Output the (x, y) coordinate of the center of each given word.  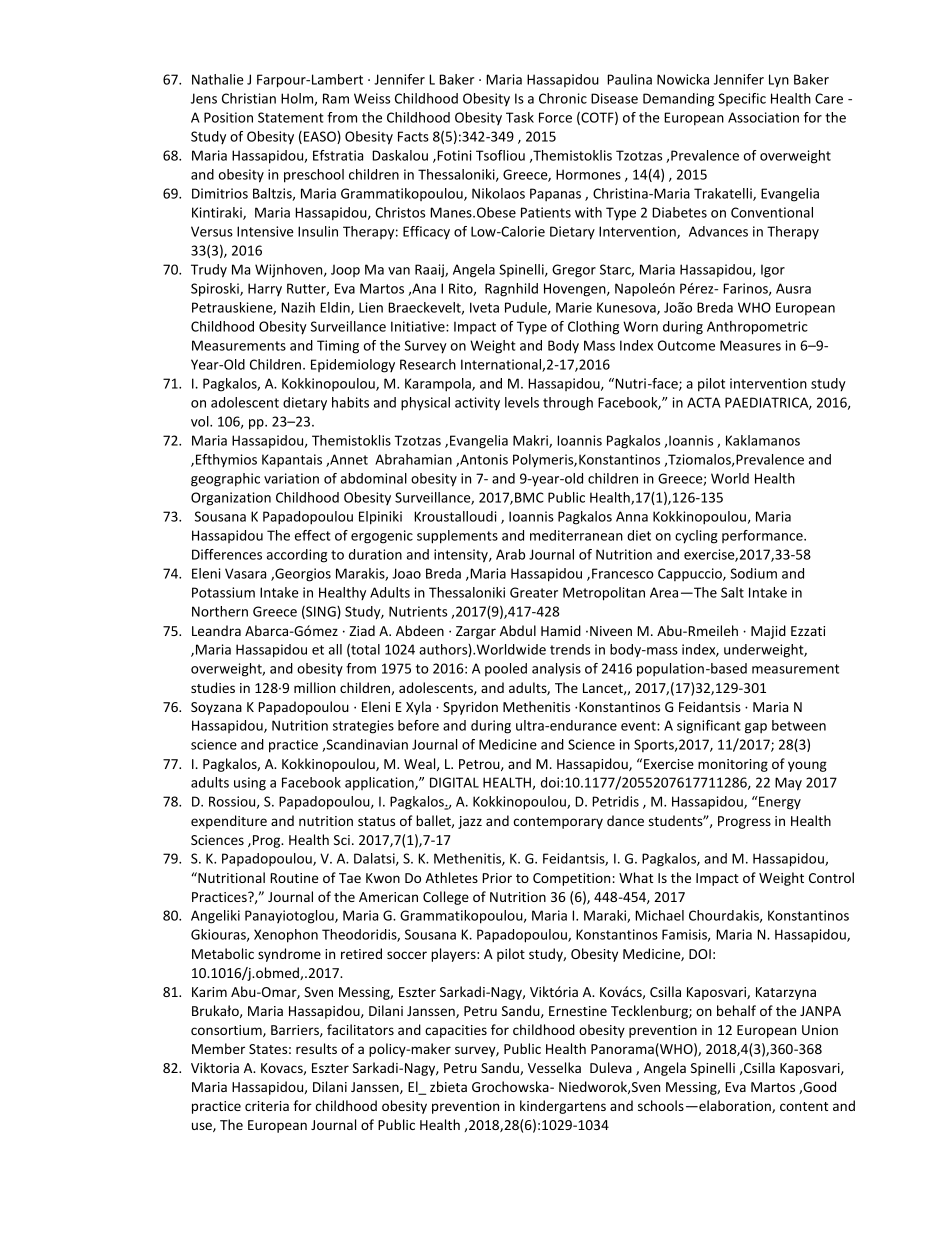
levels (522, 402)
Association (763, 117)
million (315, 687)
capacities (456, 1031)
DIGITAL (454, 782)
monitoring (733, 765)
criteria (267, 1106)
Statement (291, 117)
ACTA (704, 402)
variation (291, 478)
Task (520, 117)
